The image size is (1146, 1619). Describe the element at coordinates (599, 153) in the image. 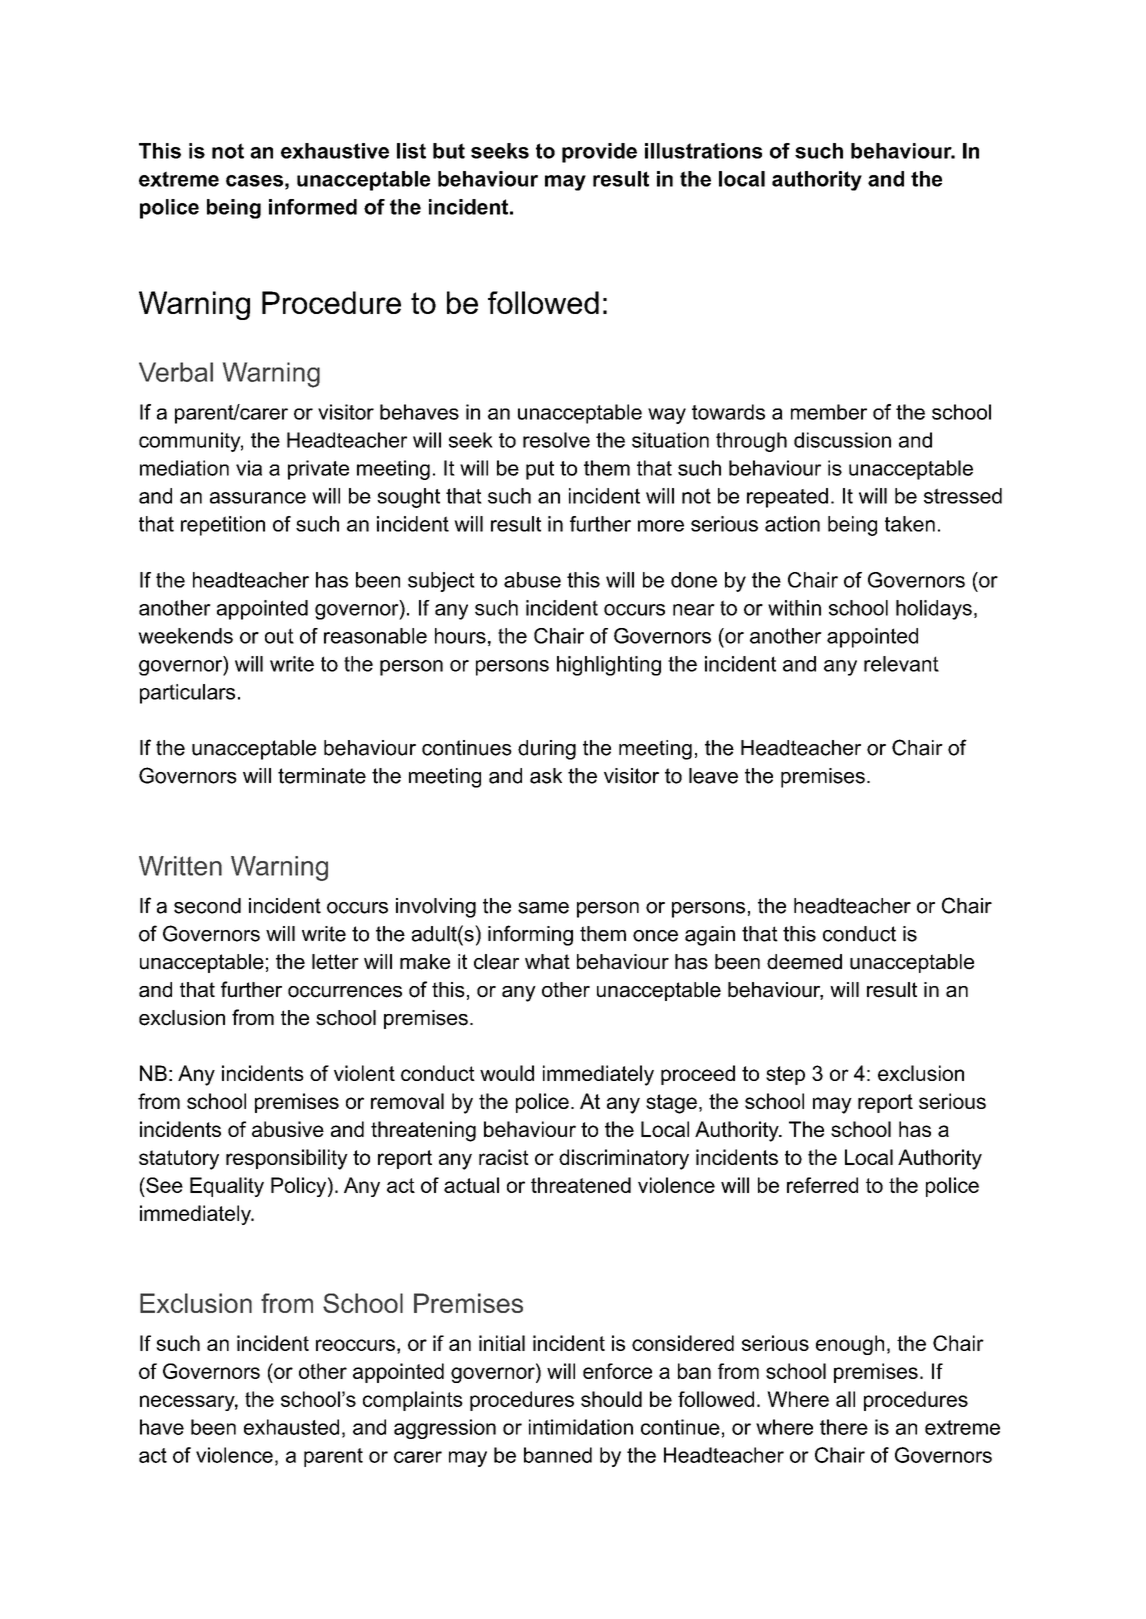

I see `provide` at that location.
